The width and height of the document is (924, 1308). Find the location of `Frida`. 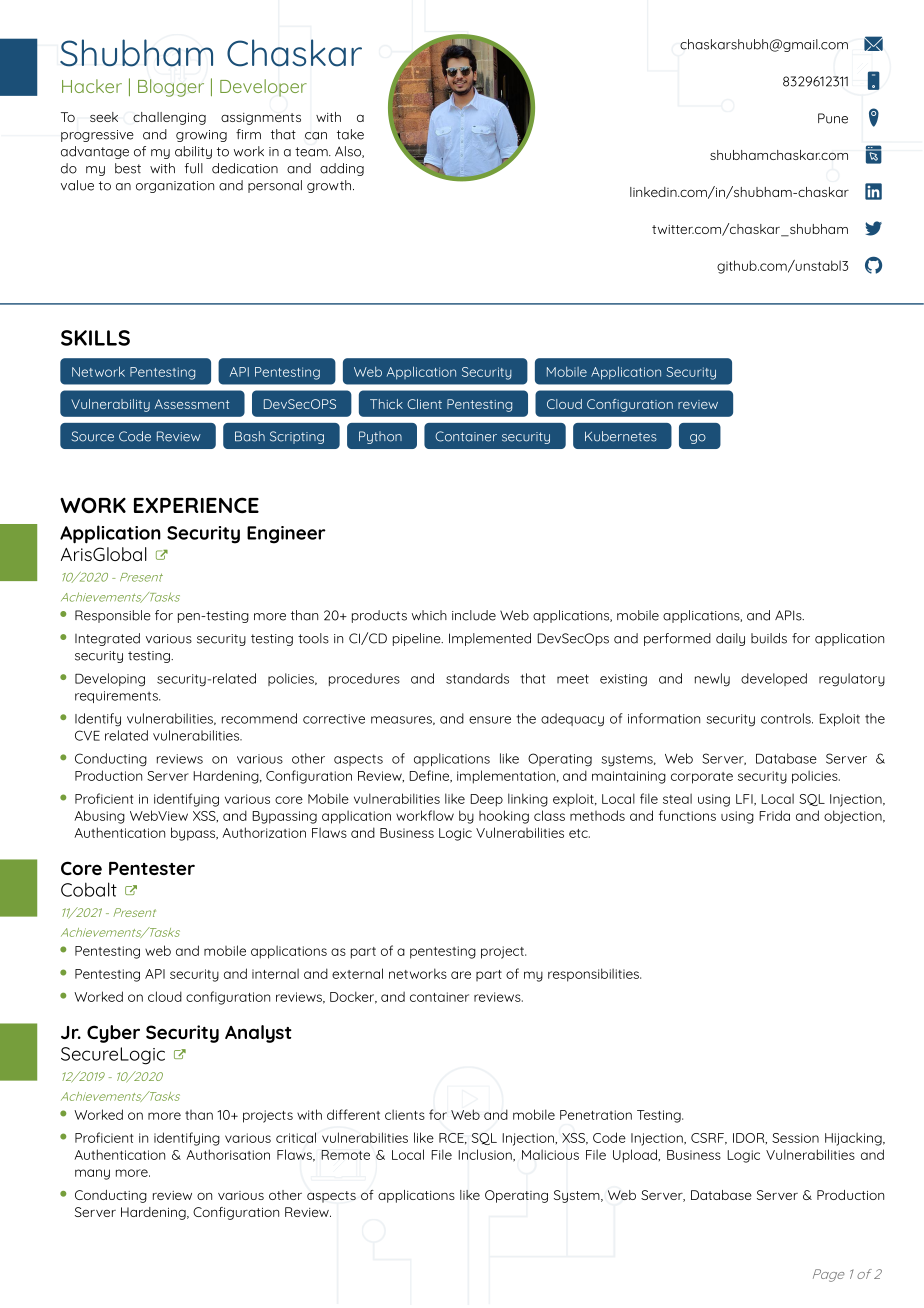

Frida is located at coordinates (774, 815).
